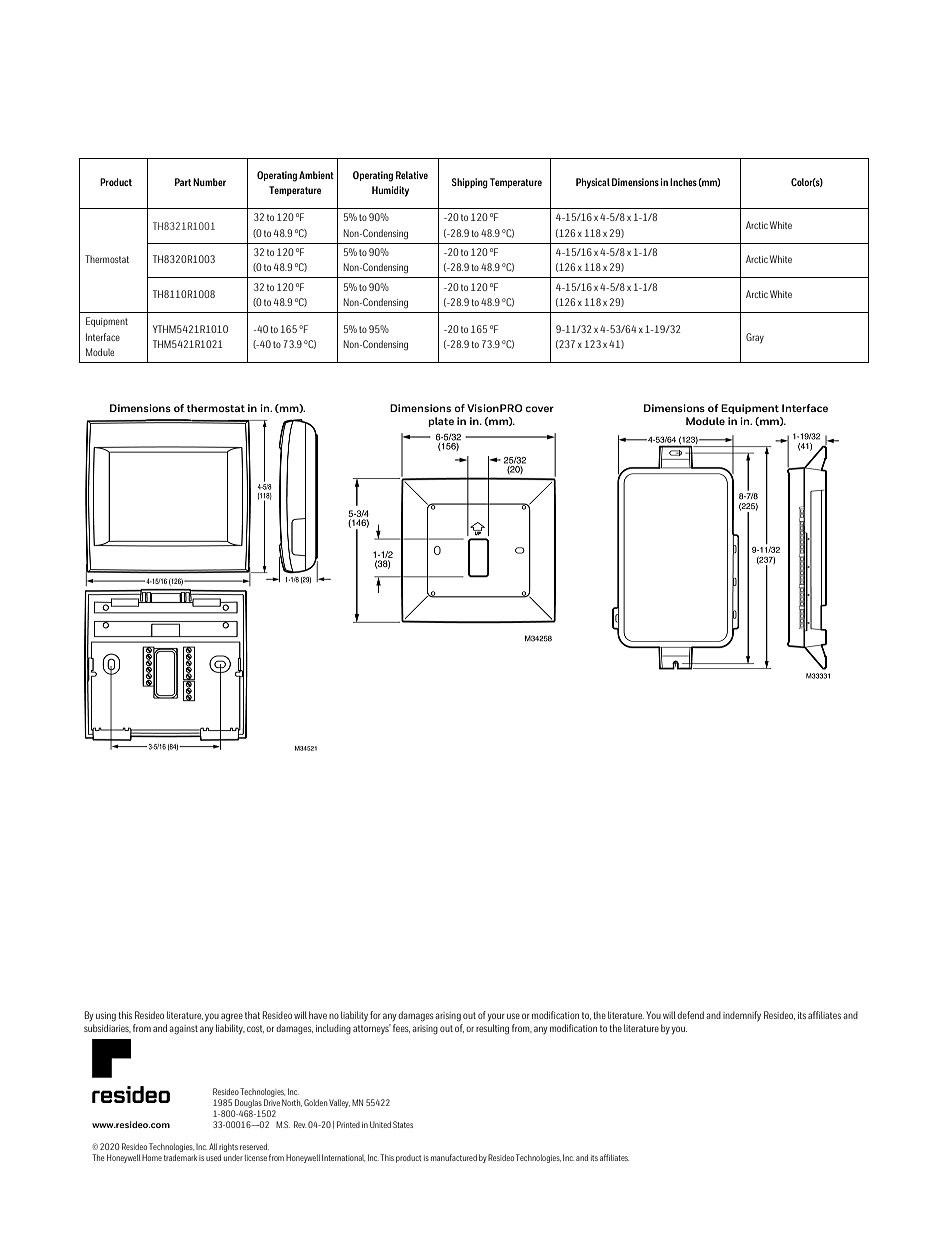 The image size is (952, 1233). Describe the element at coordinates (683, 182) in the page. I see `Inches` at that location.
